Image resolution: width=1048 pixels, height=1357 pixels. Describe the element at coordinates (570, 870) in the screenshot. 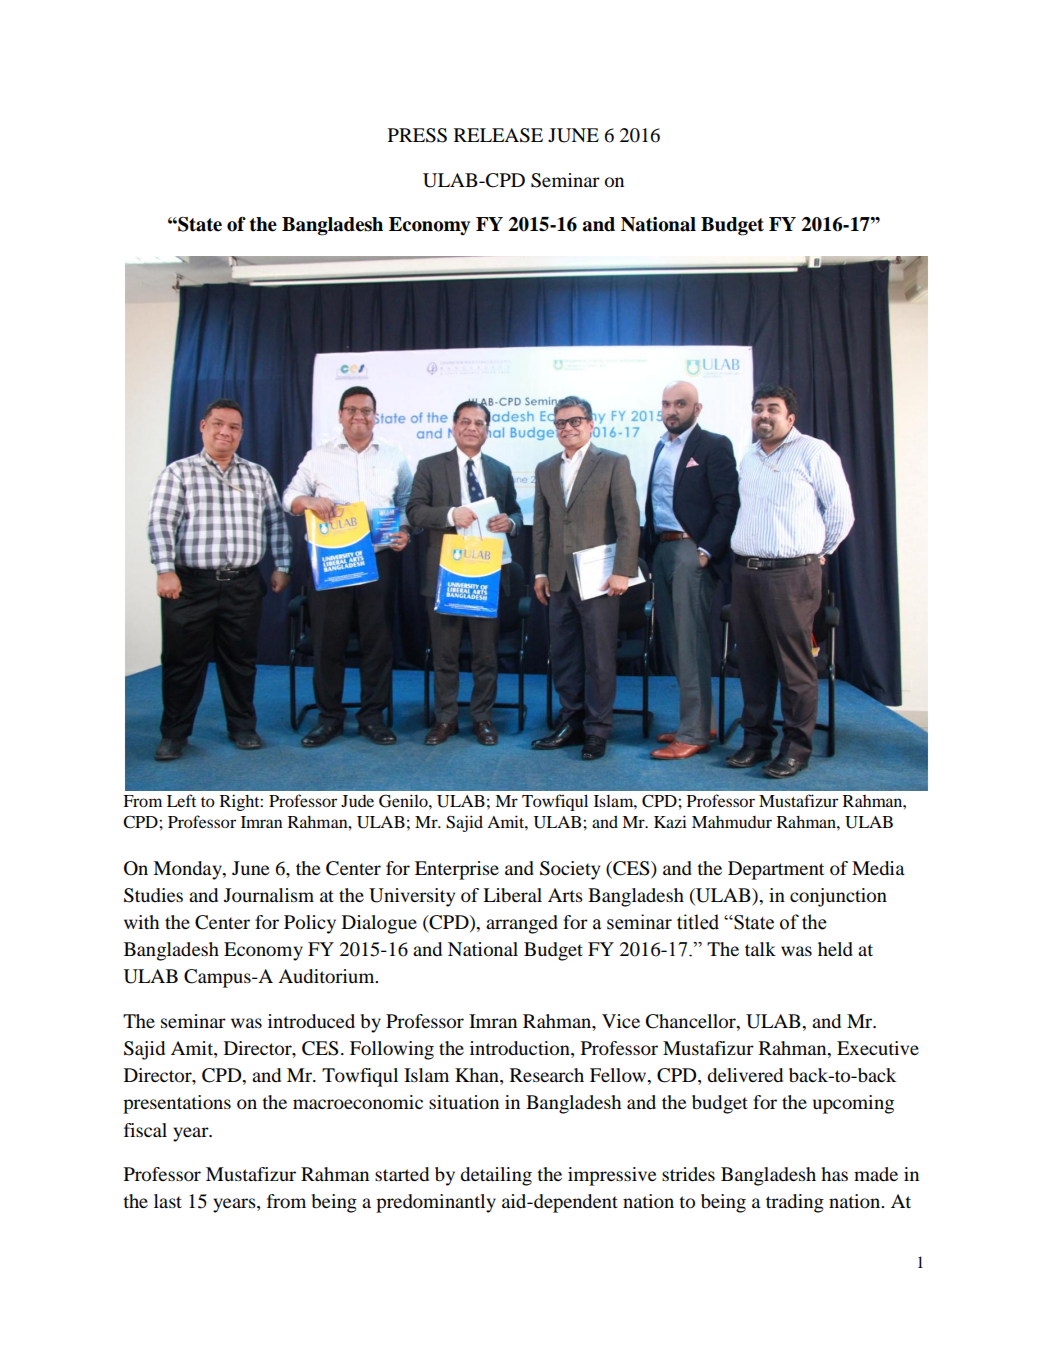

I see `Society` at that location.
